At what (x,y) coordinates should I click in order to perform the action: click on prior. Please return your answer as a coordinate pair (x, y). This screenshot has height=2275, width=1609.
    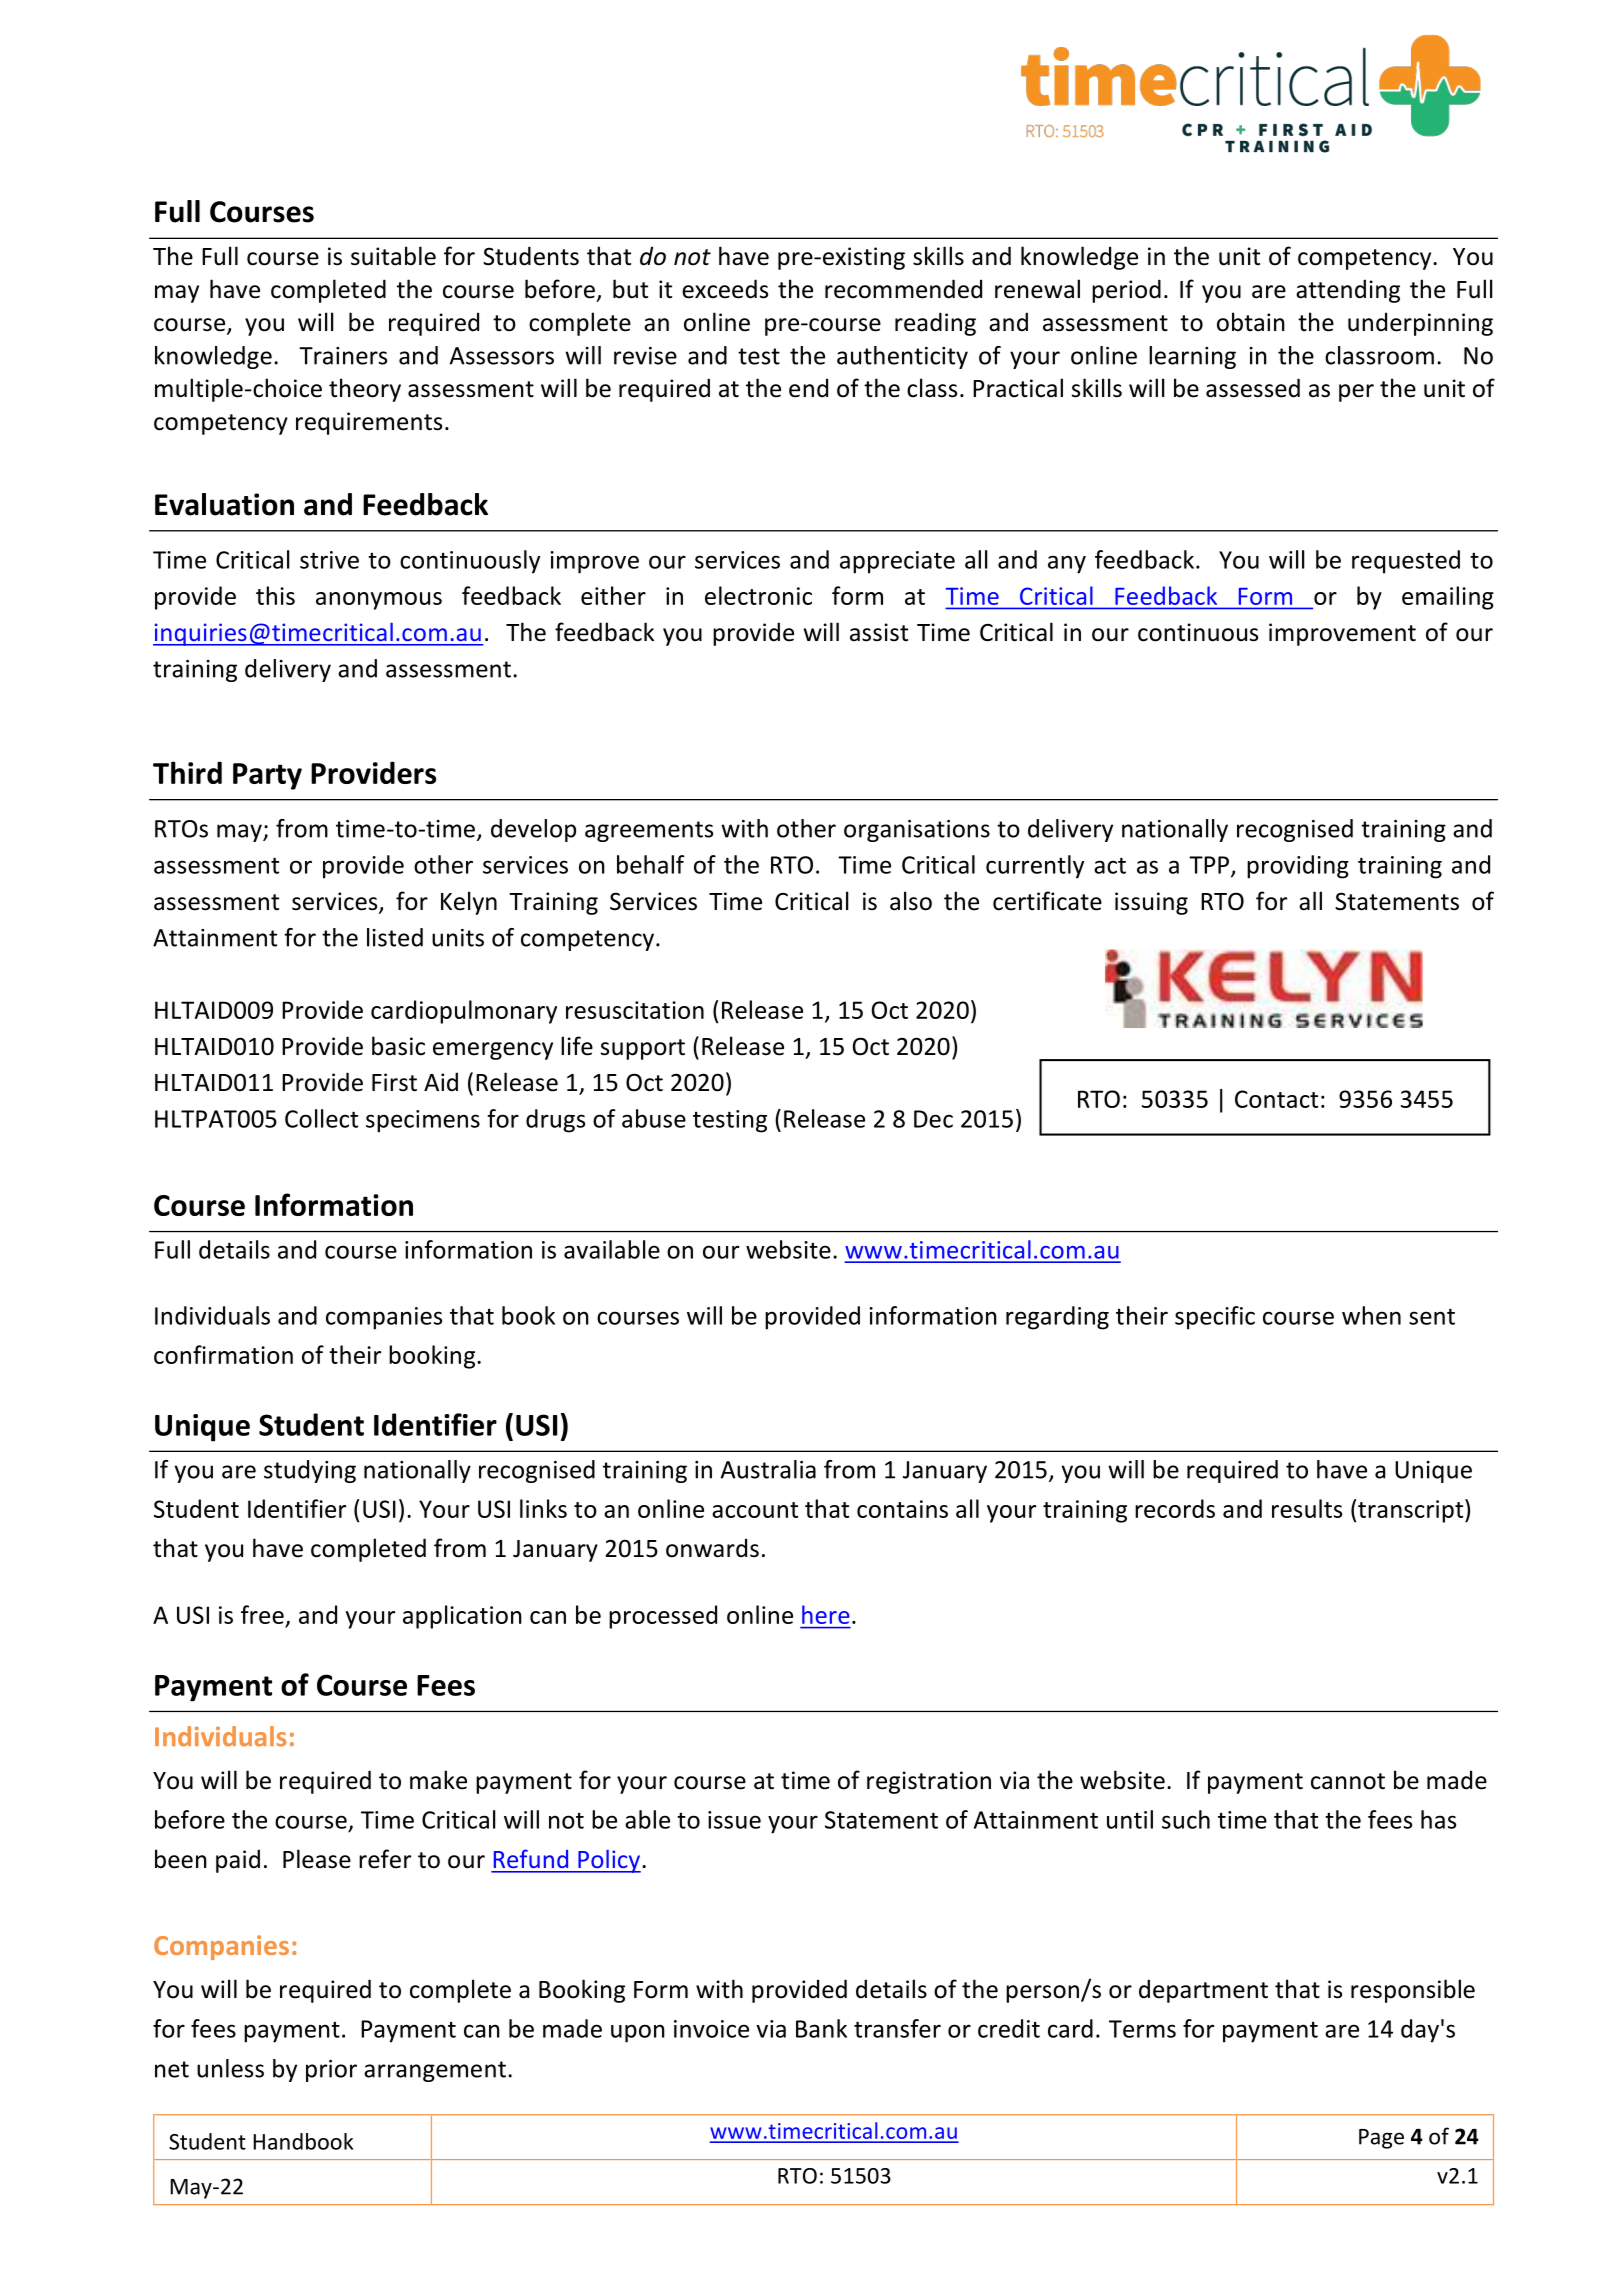
    Looking at the image, I should click on (331, 2071).
